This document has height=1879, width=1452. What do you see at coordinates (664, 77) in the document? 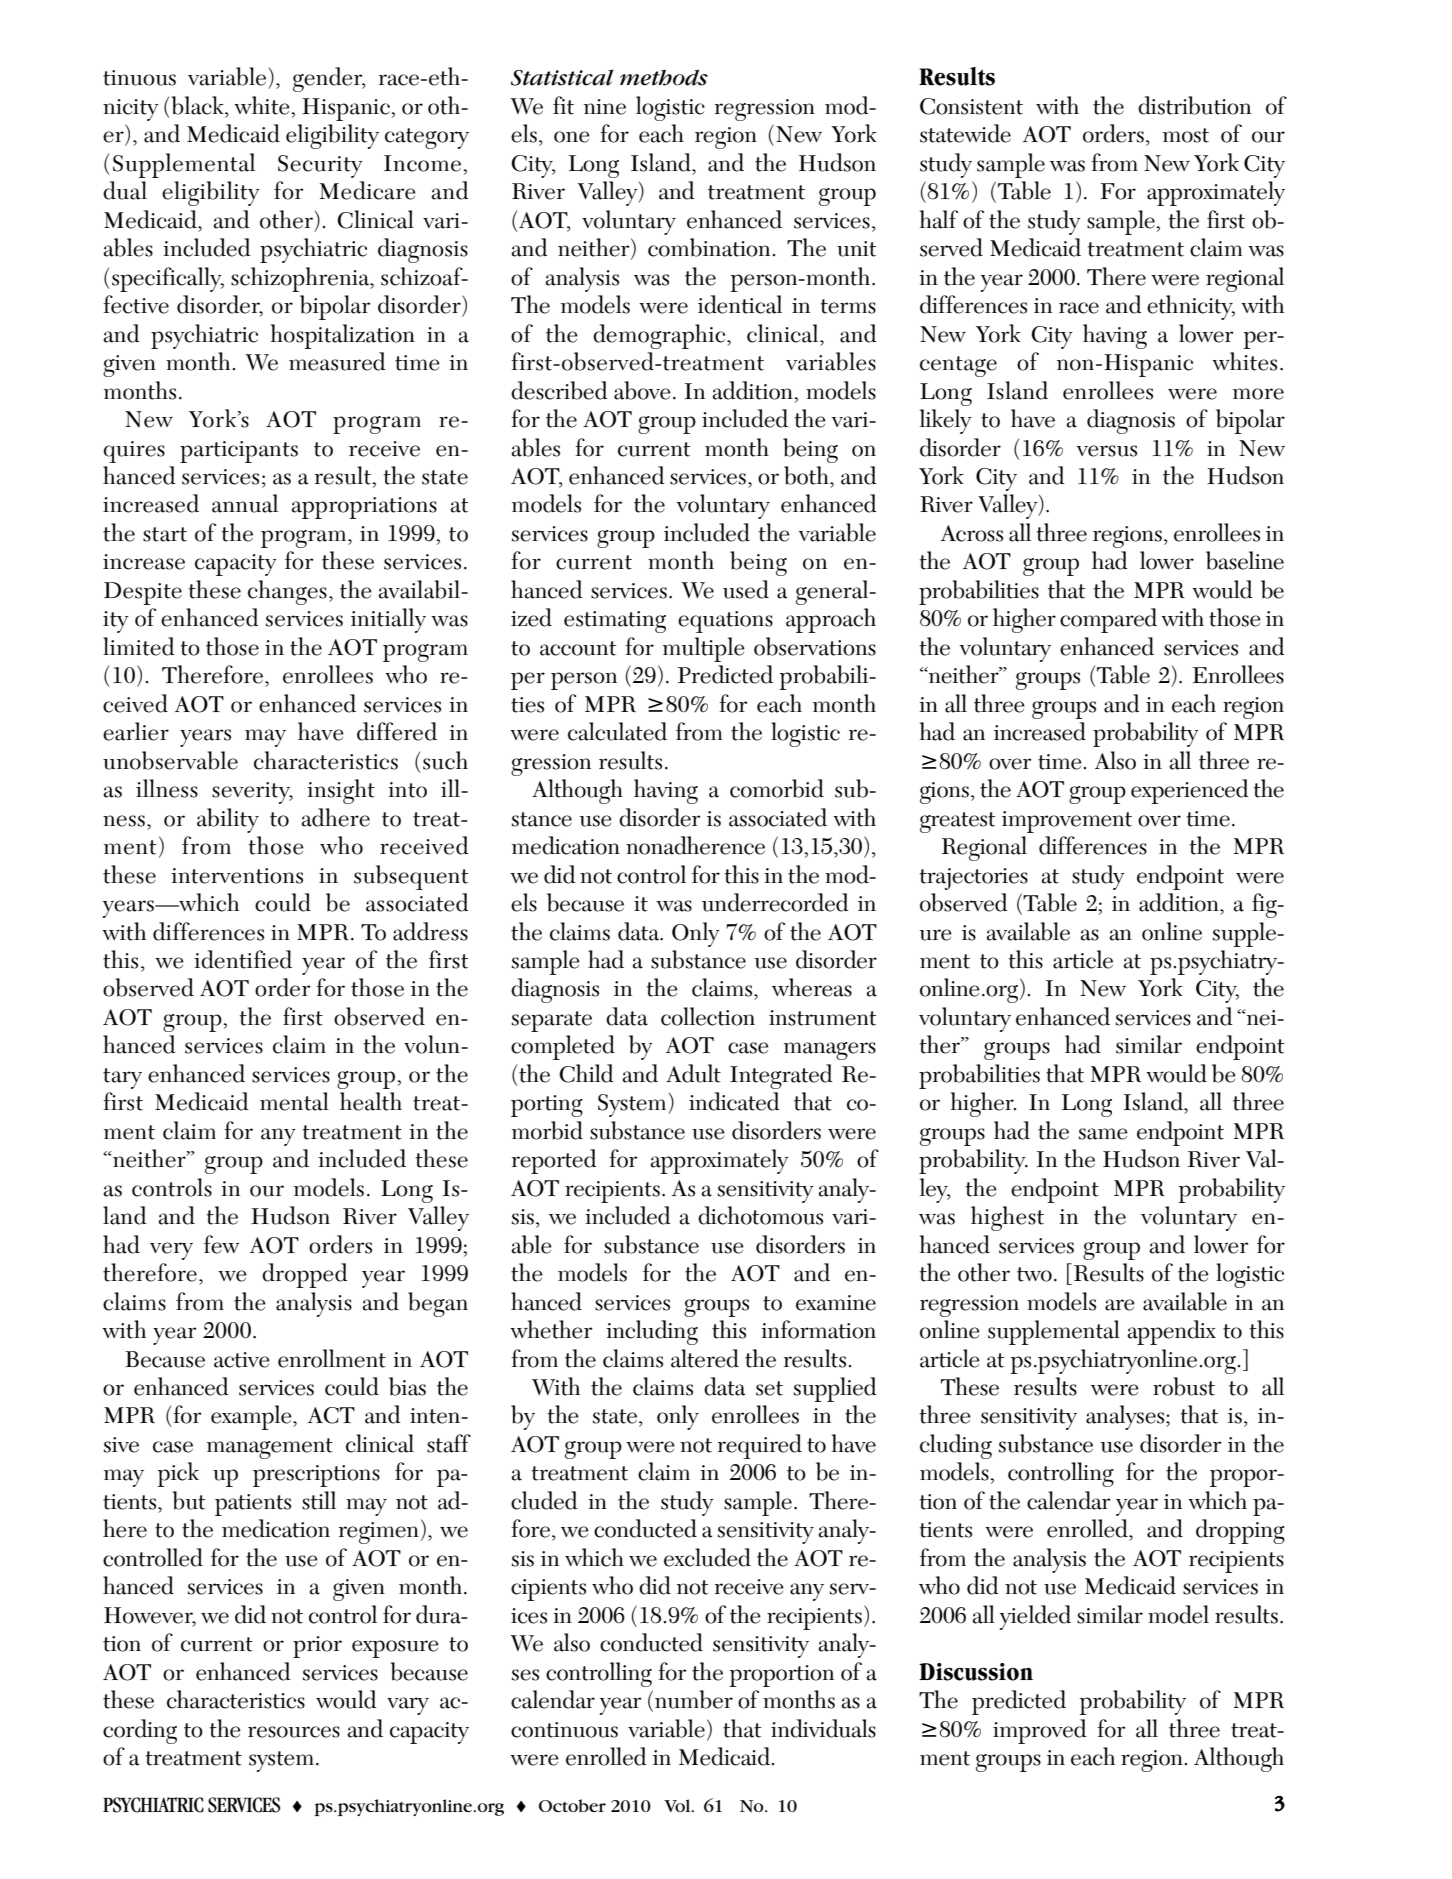
I see `methods` at bounding box center [664, 77].
